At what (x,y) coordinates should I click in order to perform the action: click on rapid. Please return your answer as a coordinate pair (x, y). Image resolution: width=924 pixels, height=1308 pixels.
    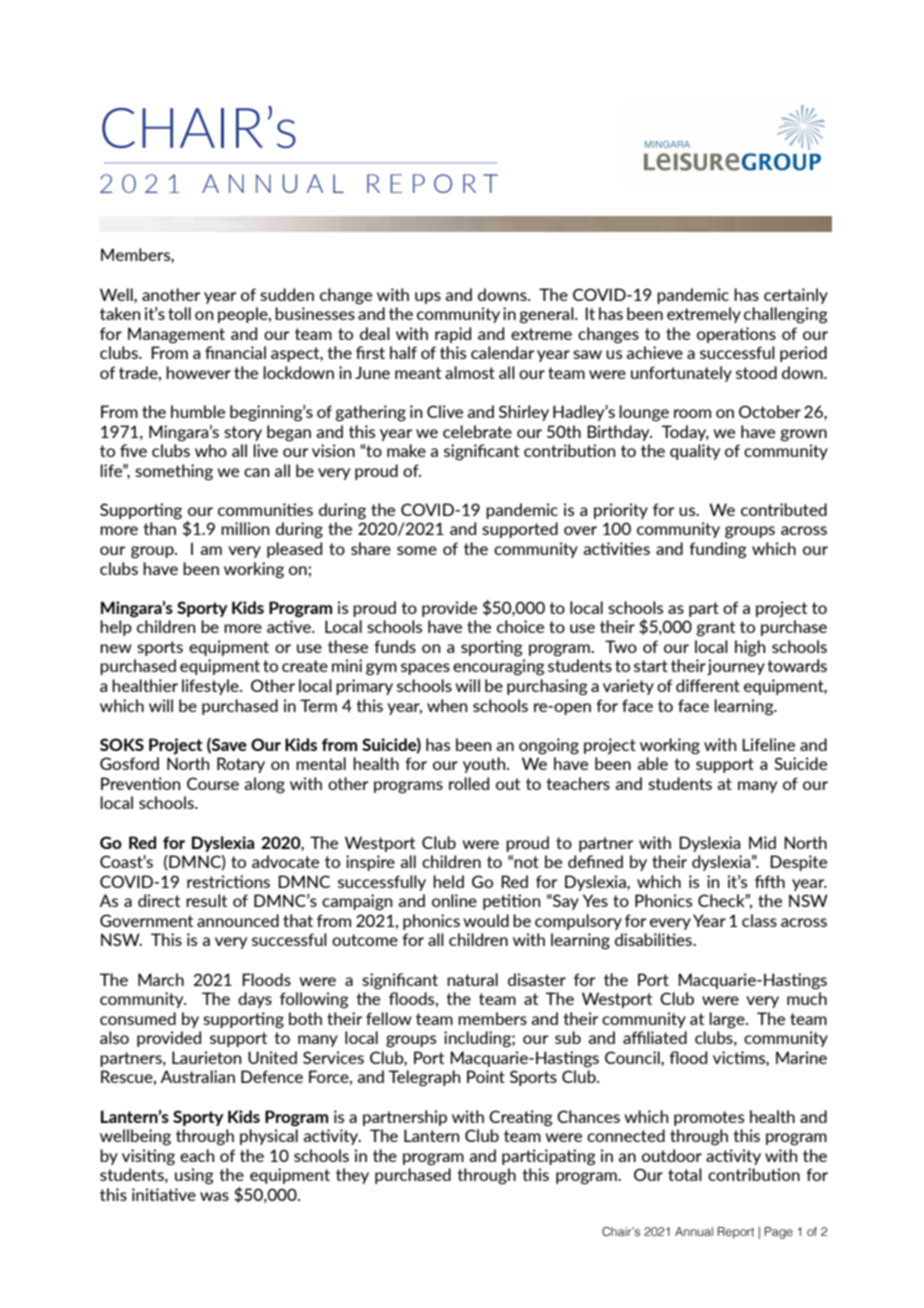
    Looking at the image, I should click on (453, 335).
